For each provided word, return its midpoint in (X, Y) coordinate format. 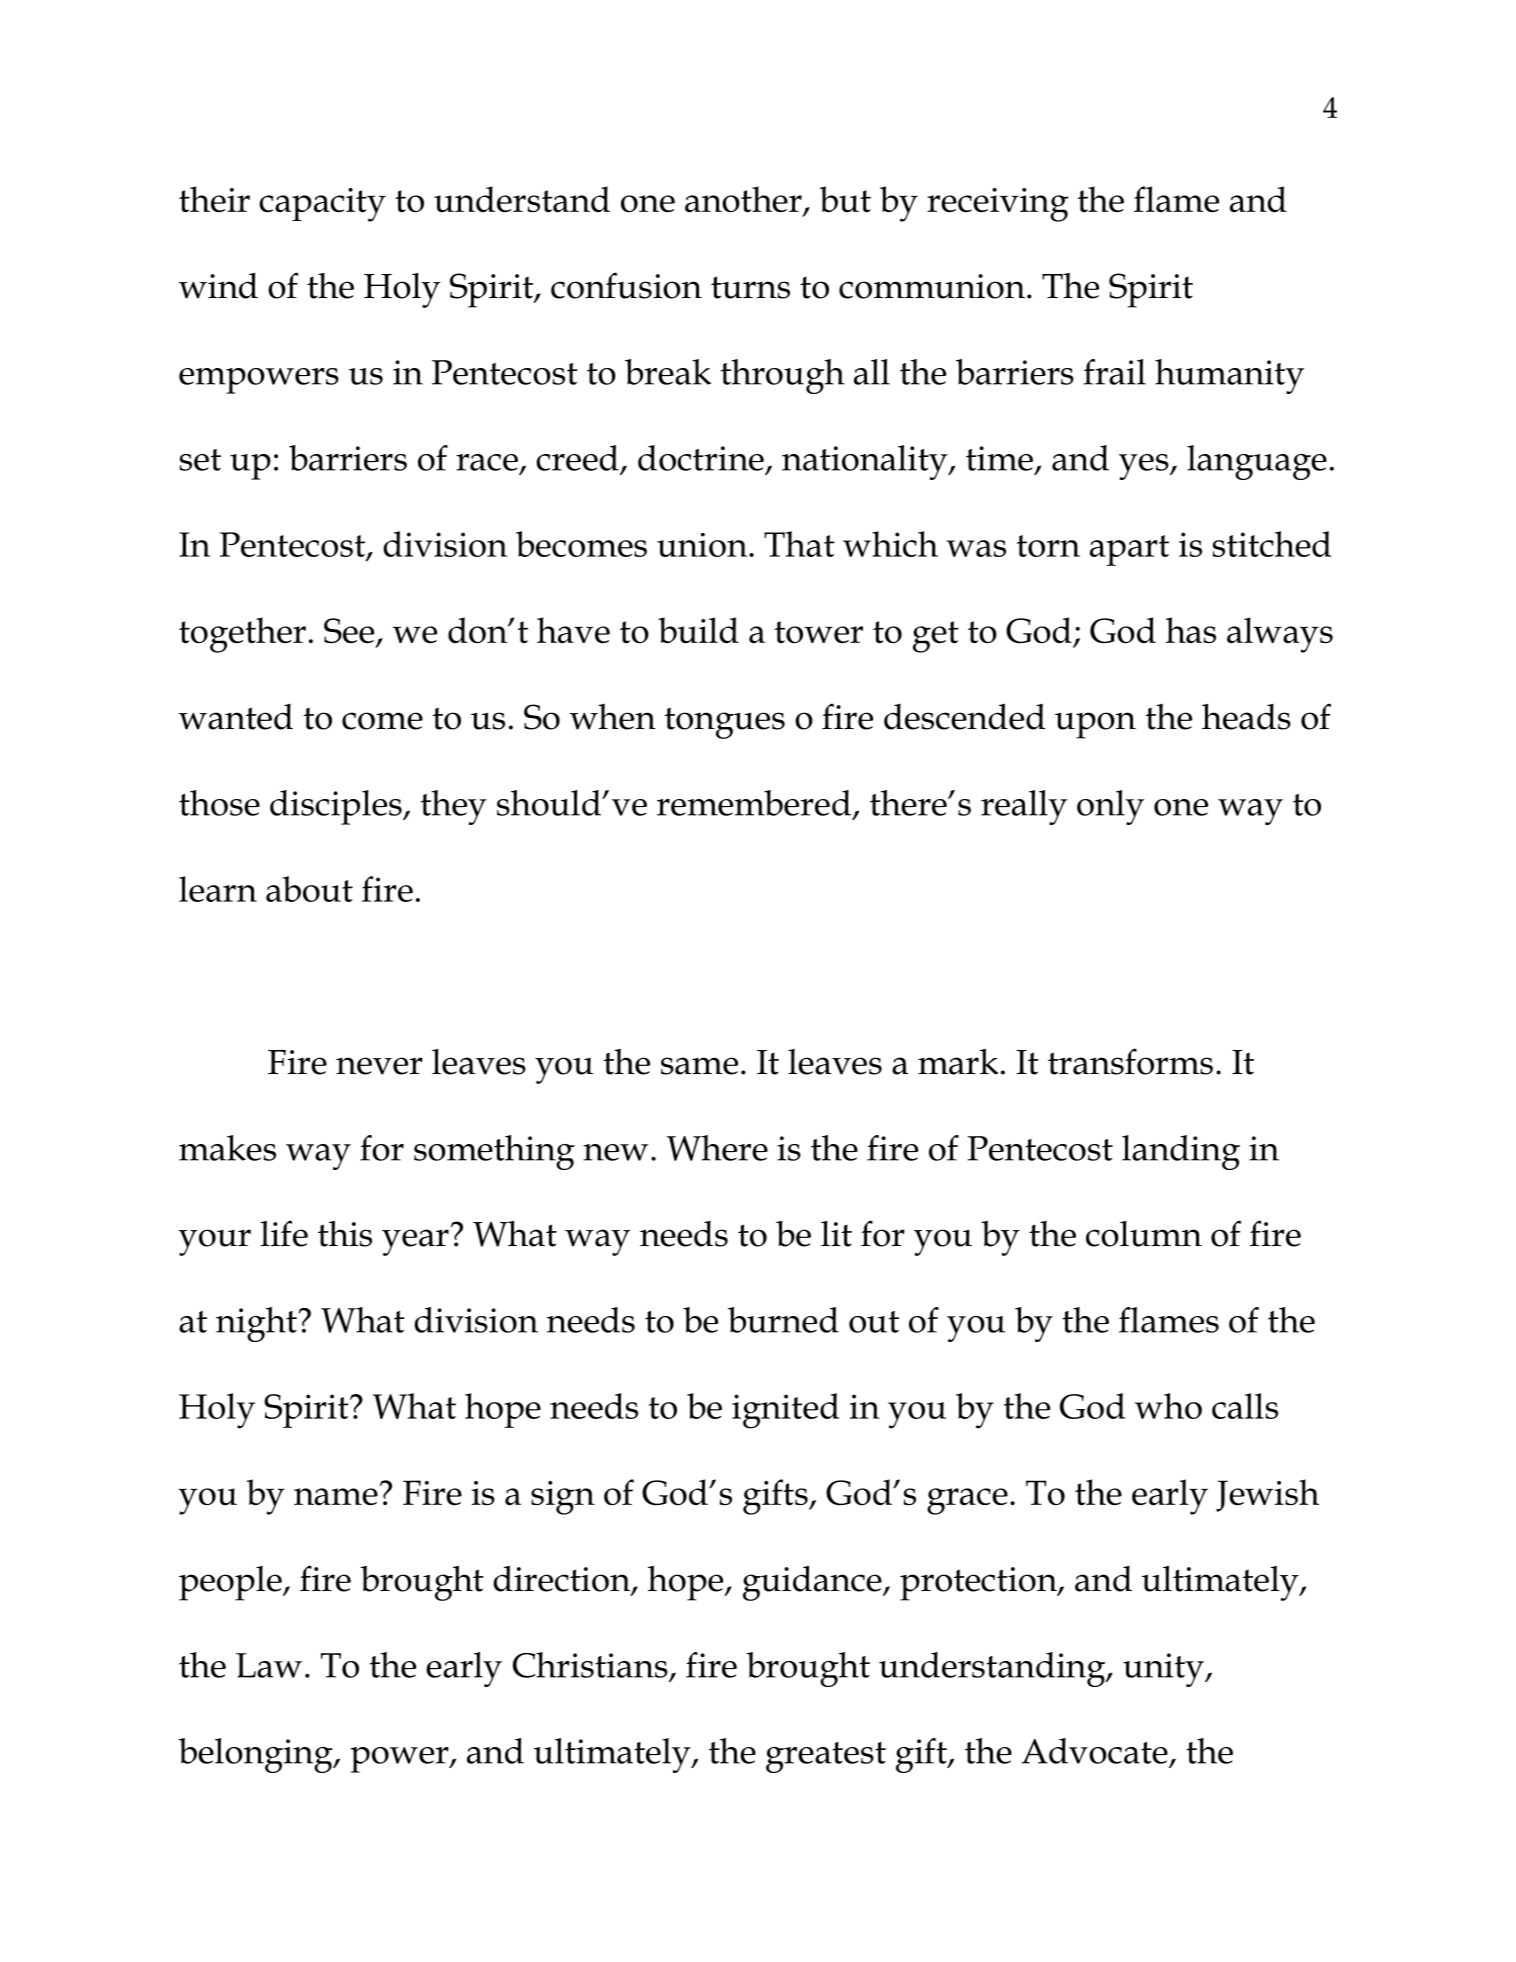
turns (750, 287)
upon (1095, 725)
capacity (322, 205)
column (1144, 1234)
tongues (725, 723)
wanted (236, 717)
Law (269, 1665)
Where (717, 1148)
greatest (826, 1757)
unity (1164, 1670)
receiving (998, 205)
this (345, 1233)
